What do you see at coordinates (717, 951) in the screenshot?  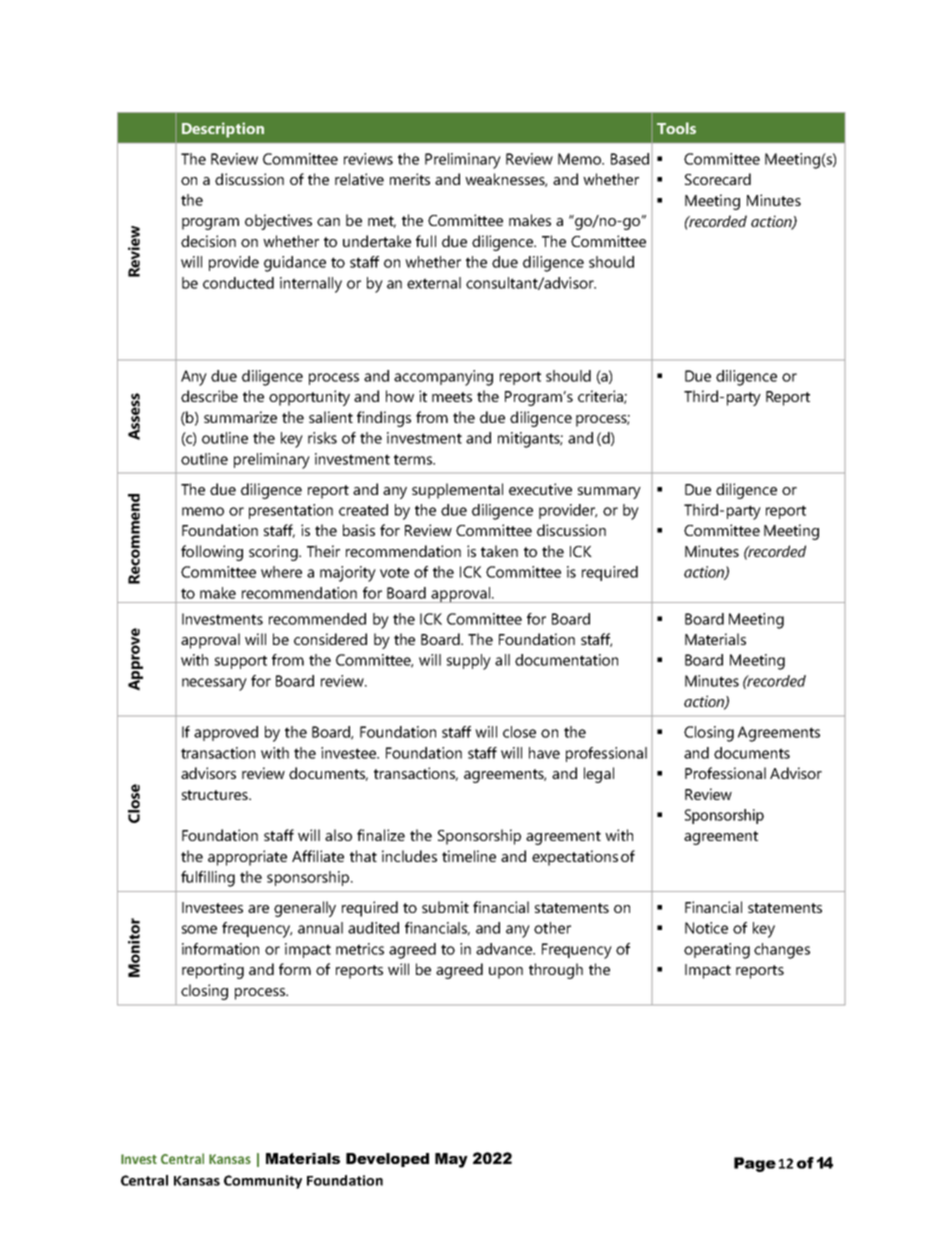 I see `operating` at bounding box center [717, 951].
